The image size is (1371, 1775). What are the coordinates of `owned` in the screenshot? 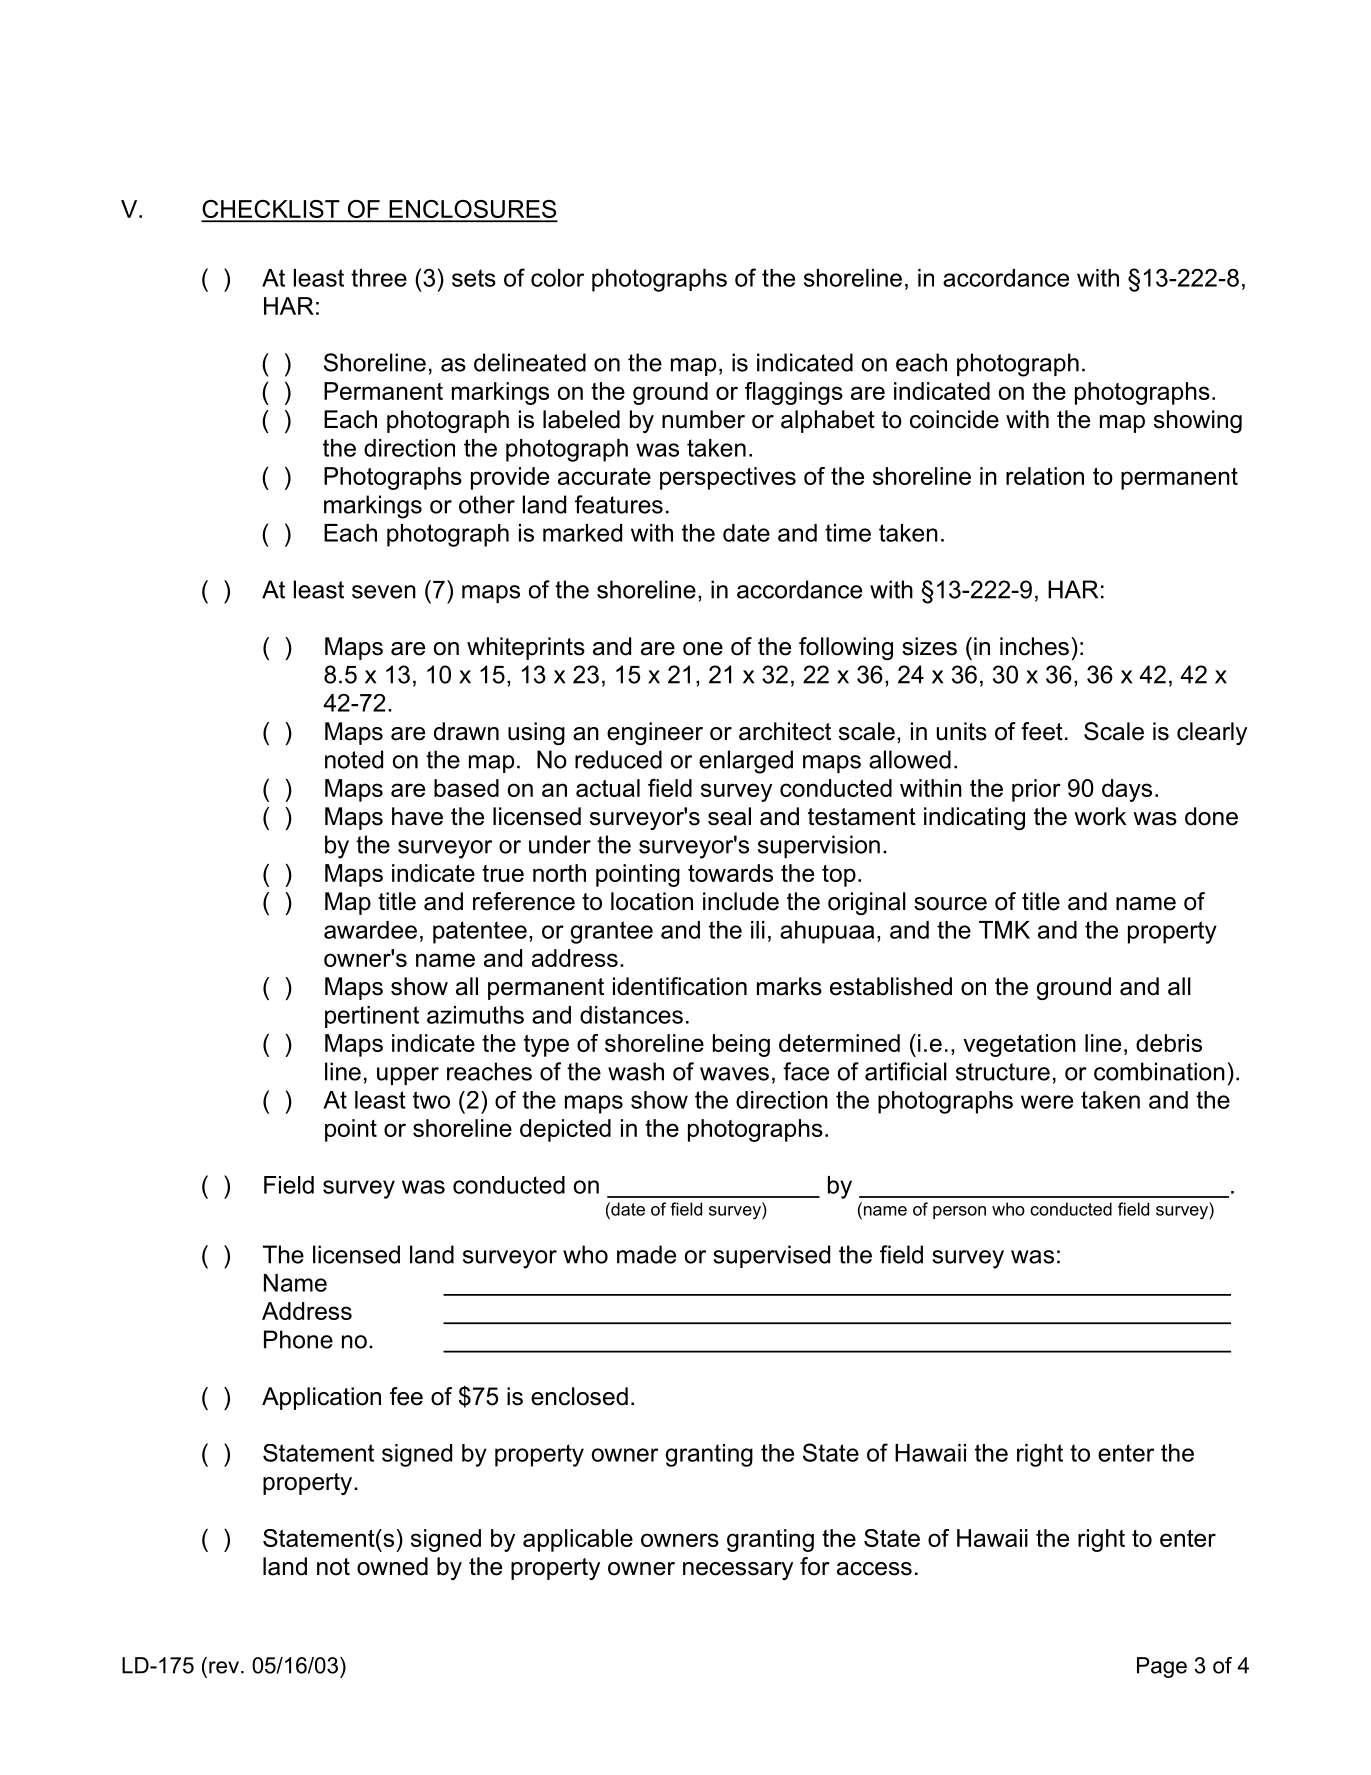 It's located at (392, 1566).
